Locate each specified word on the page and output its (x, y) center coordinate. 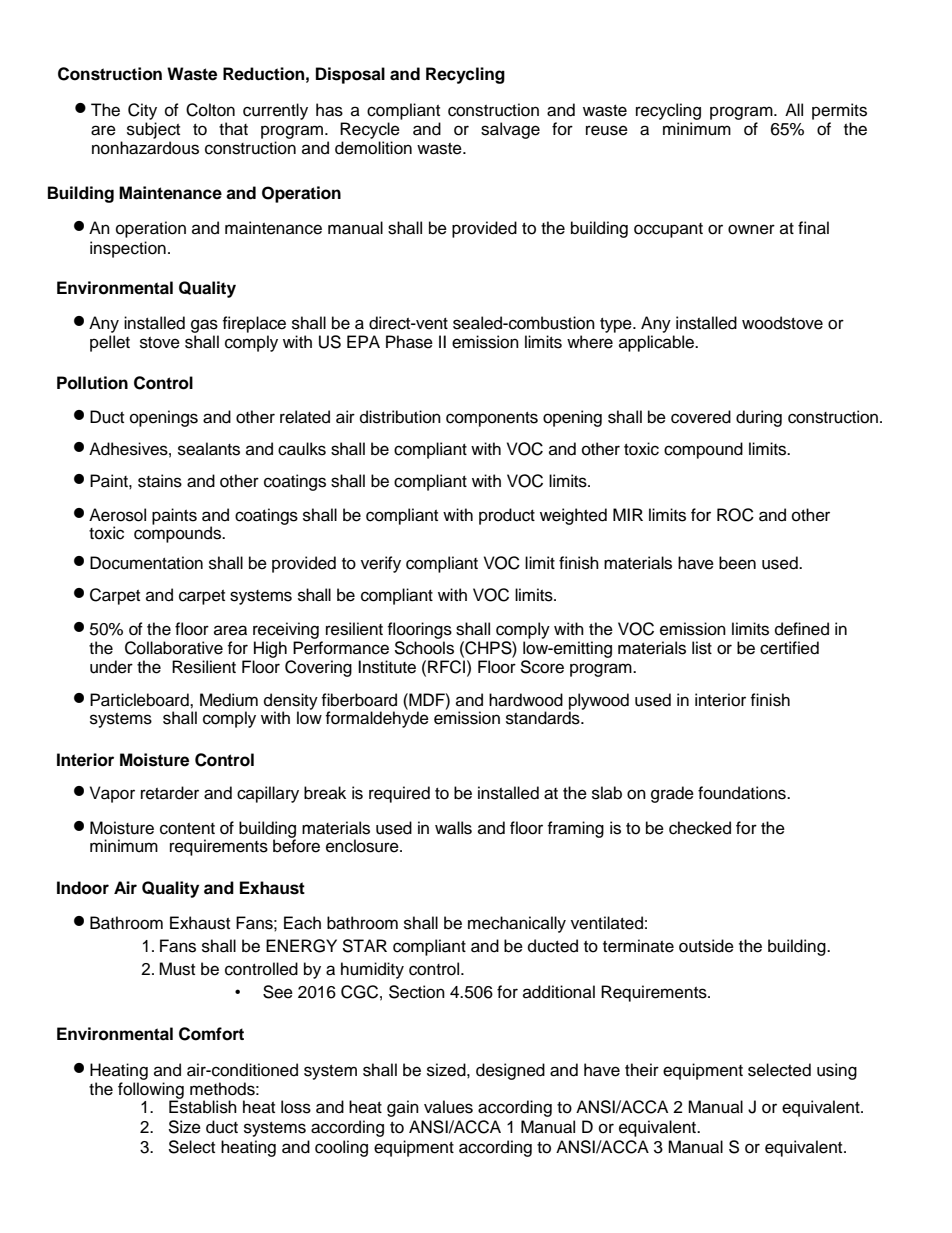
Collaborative (174, 648)
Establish (203, 1107)
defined (802, 629)
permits (839, 111)
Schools (424, 648)
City (142, 111)
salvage (510, 130)
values (448, 1107)
